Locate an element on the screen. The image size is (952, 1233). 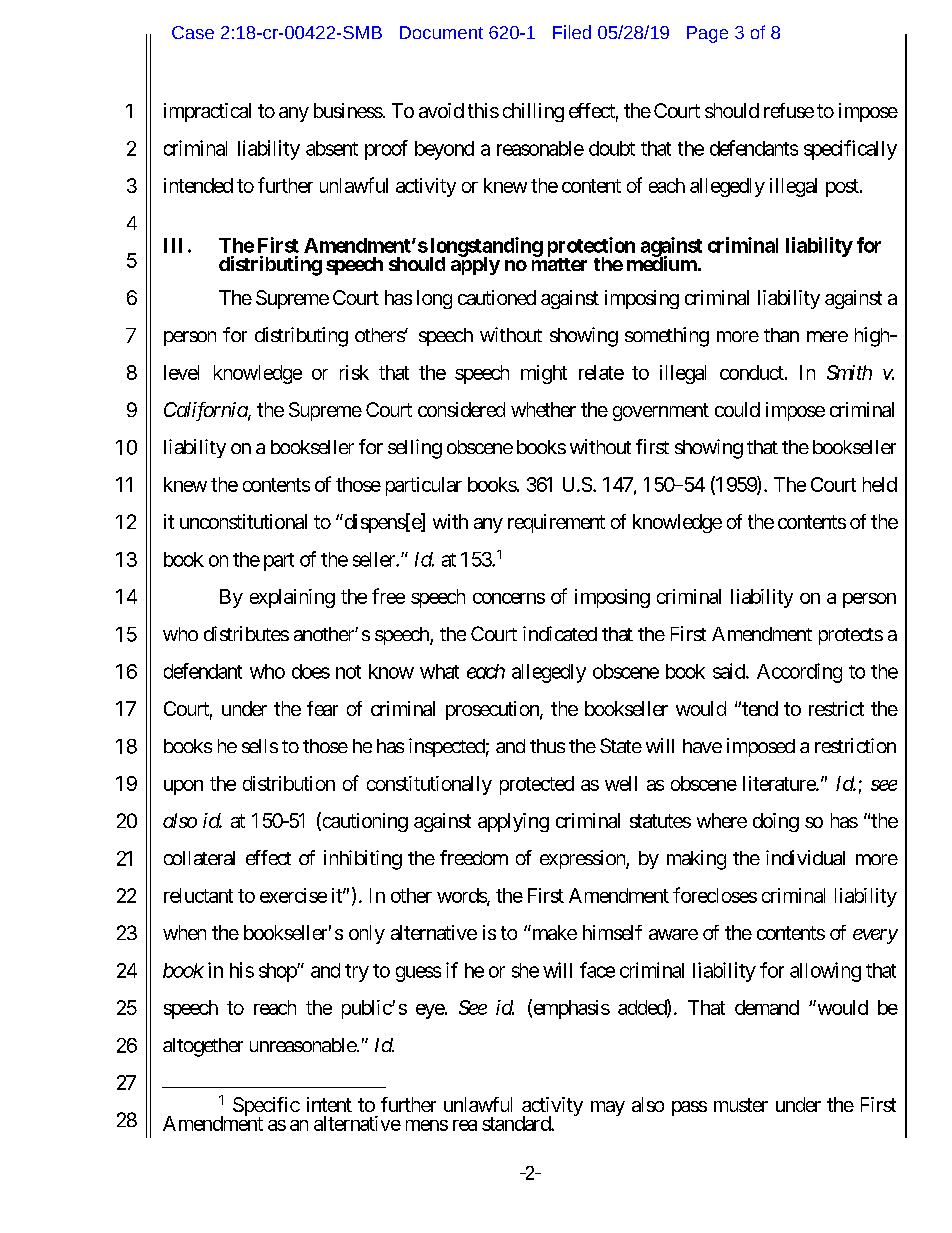
distribution is located at coordinates (289, 783).
